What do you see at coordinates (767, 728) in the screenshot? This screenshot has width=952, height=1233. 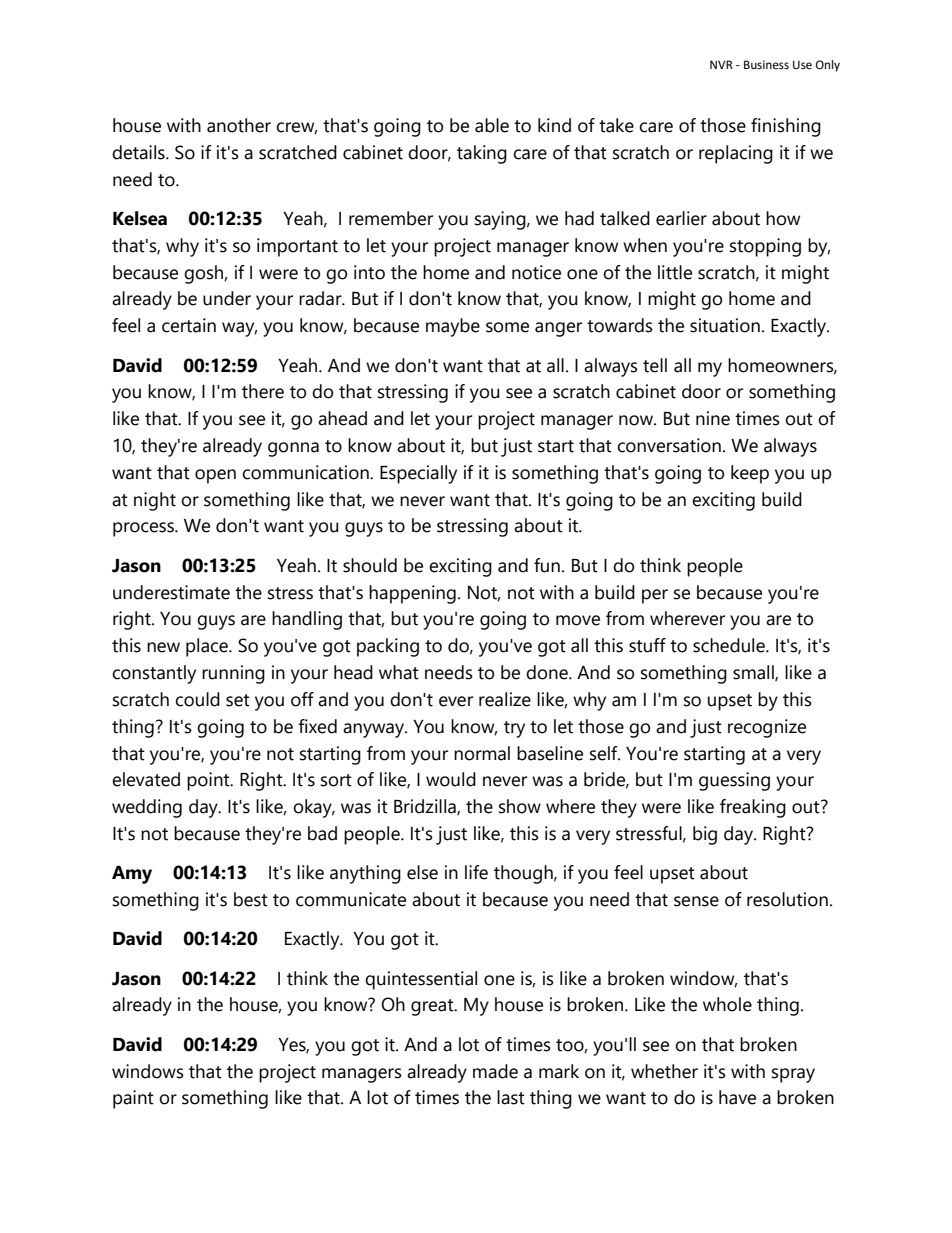 I see `recognize` at bounding box center [767, 728].
